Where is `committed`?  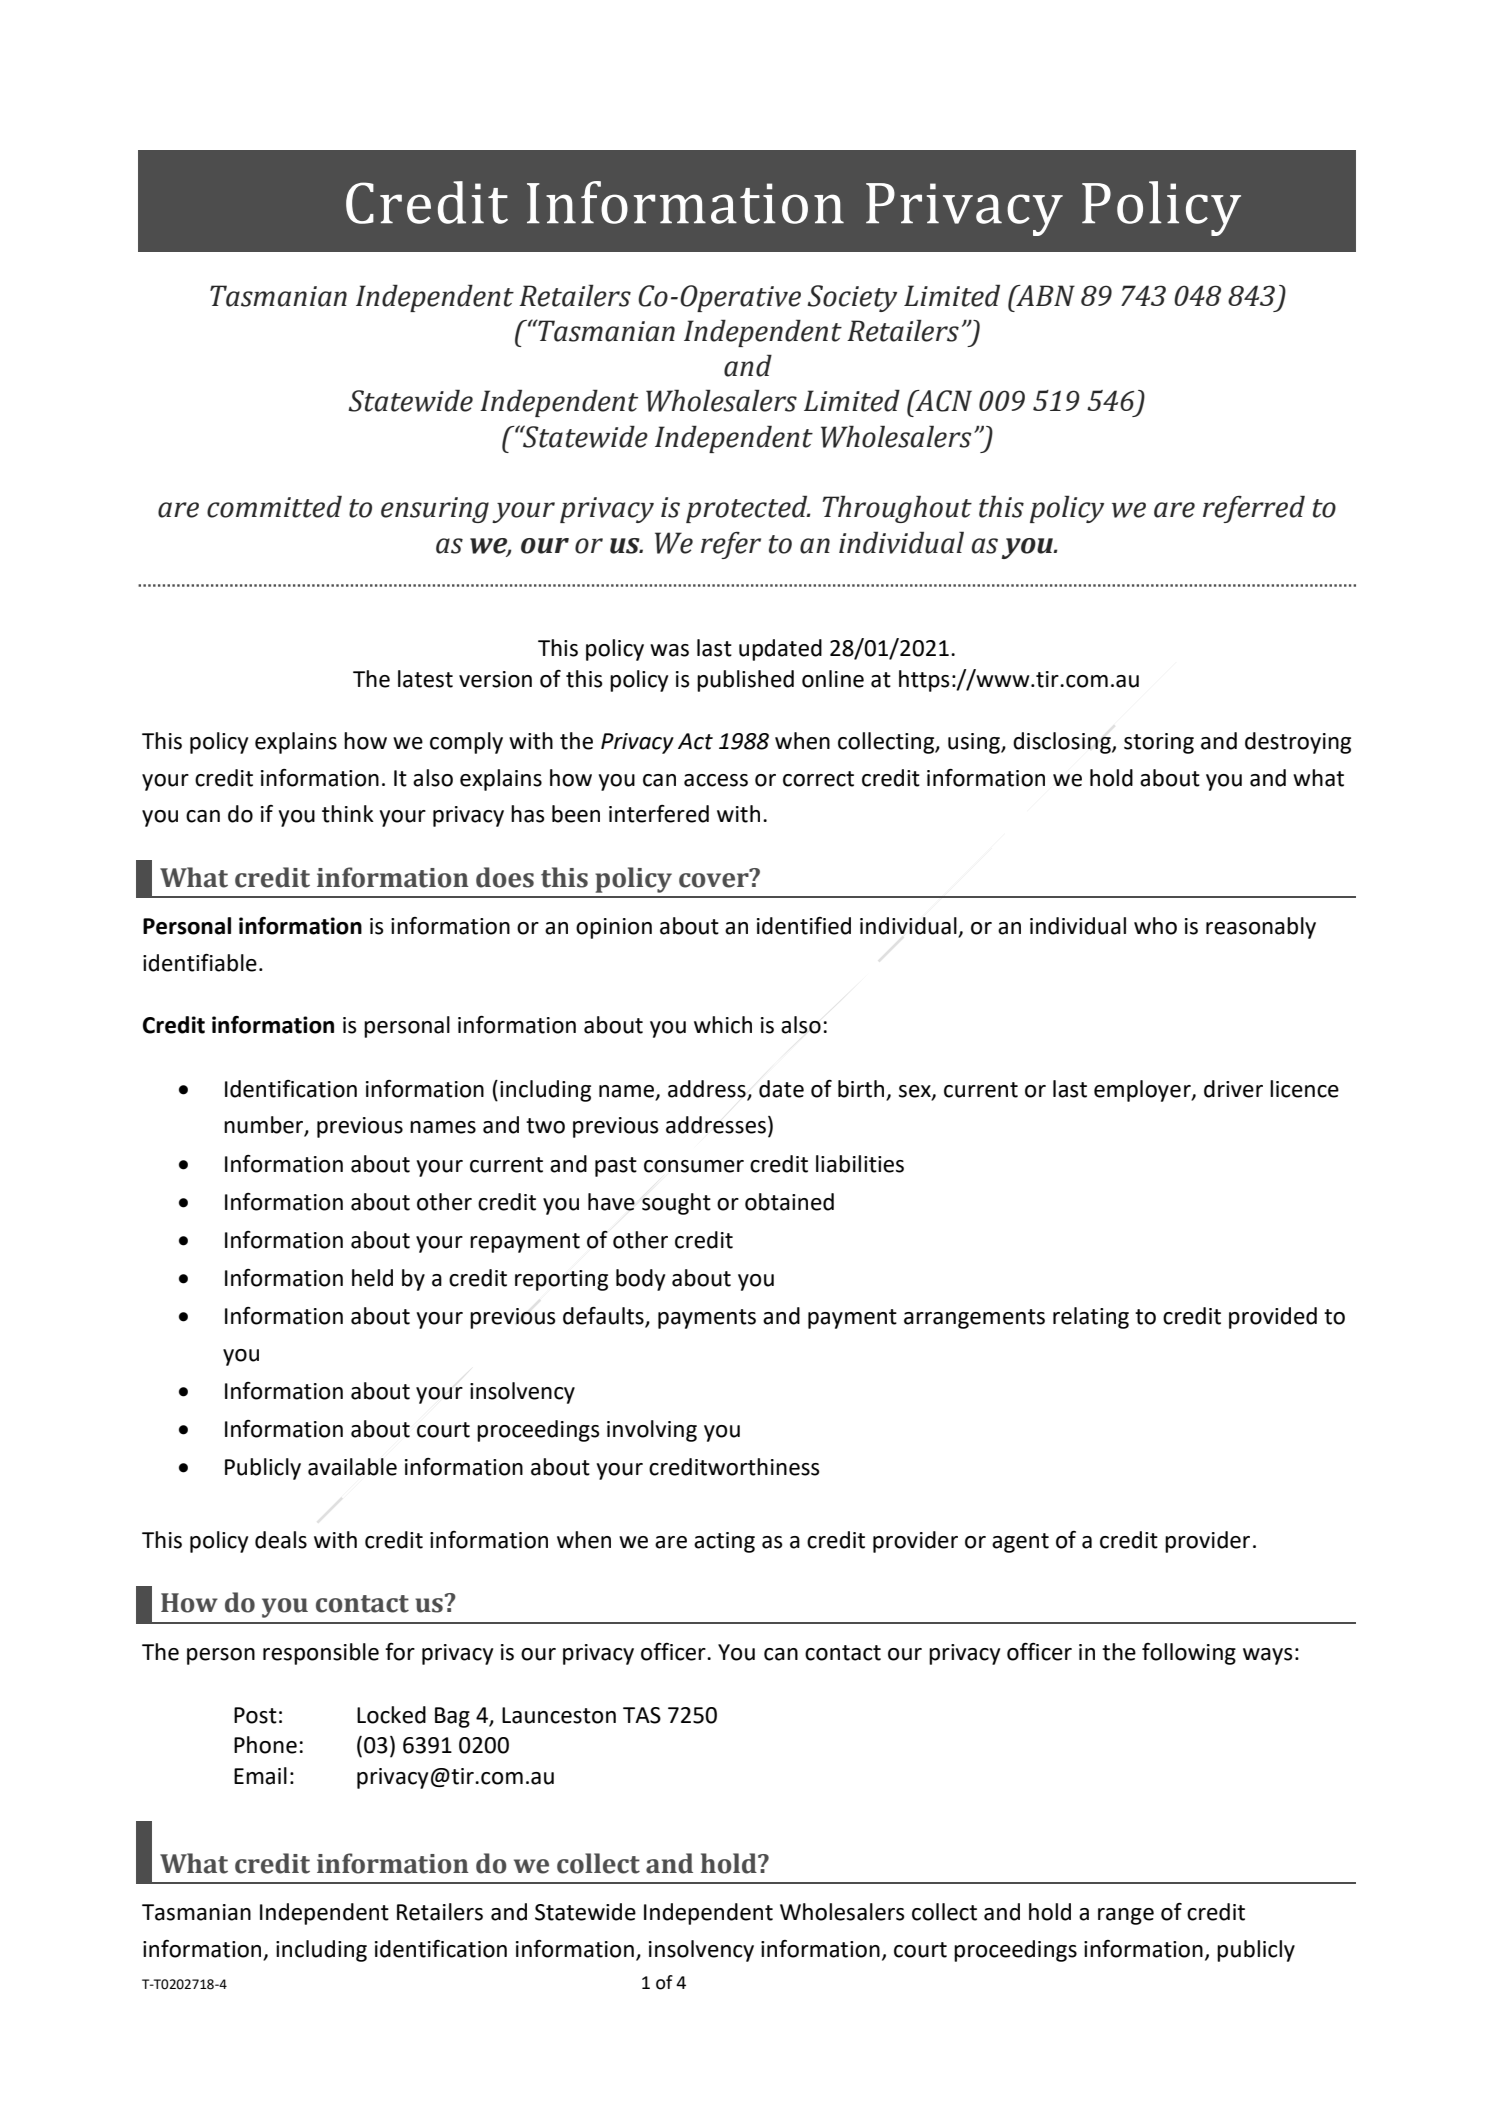
committed is located at coordinates (274, 507).
